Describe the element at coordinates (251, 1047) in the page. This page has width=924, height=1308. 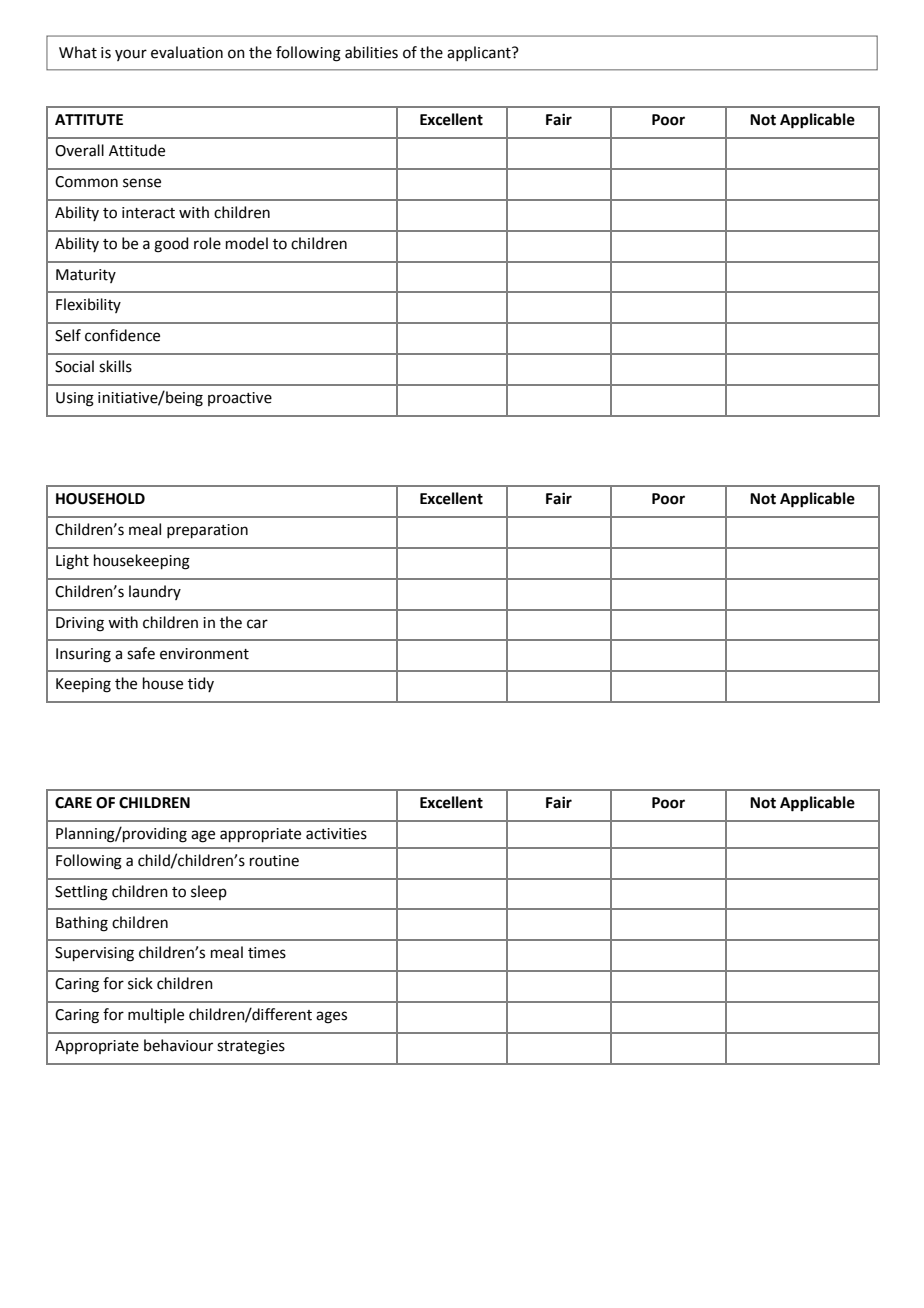
I see `strategies` at that location.
